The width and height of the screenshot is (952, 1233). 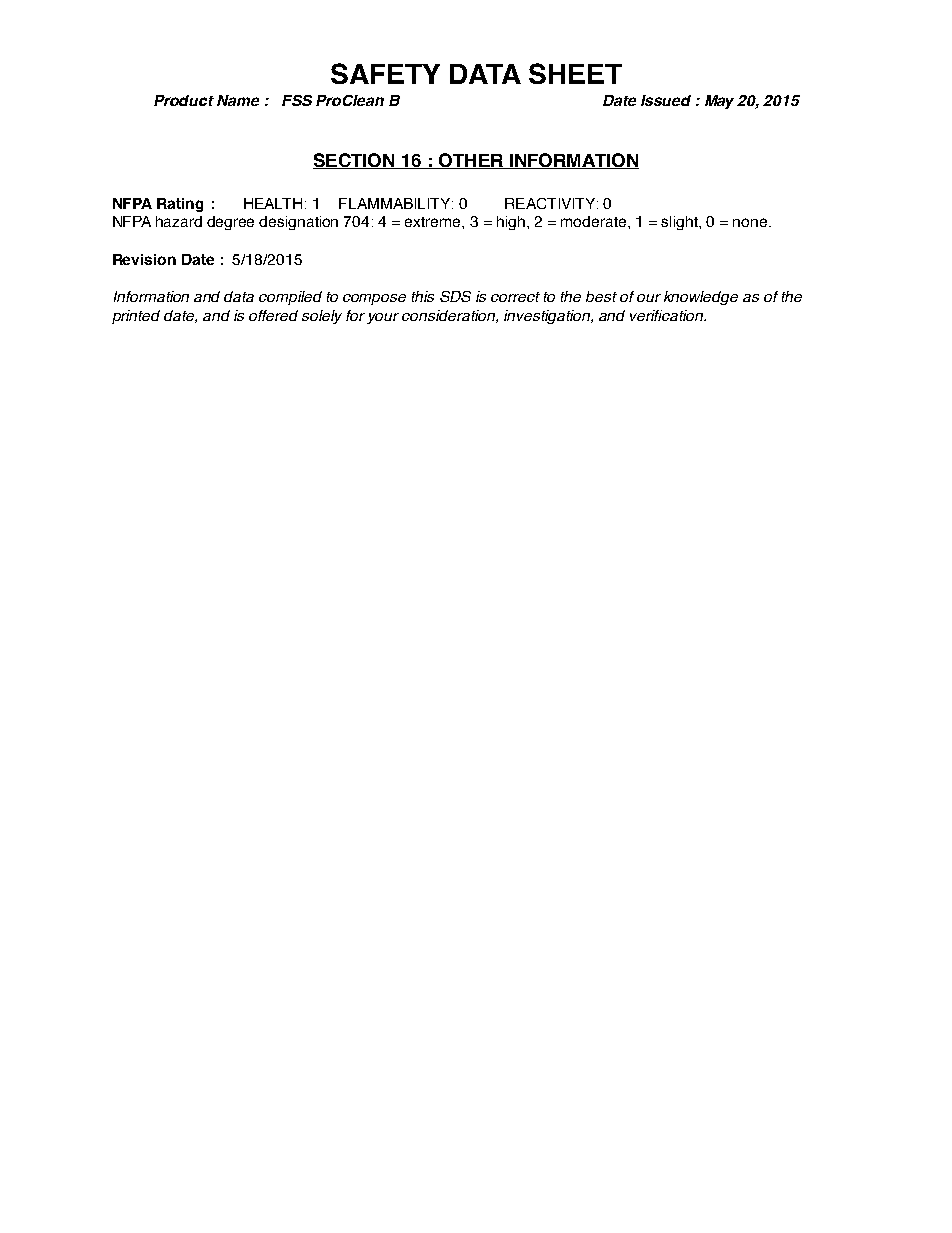 What do you see at coordinates (383, 318) in the screenshot?
I see `your` at bounding box center [383, 318].
